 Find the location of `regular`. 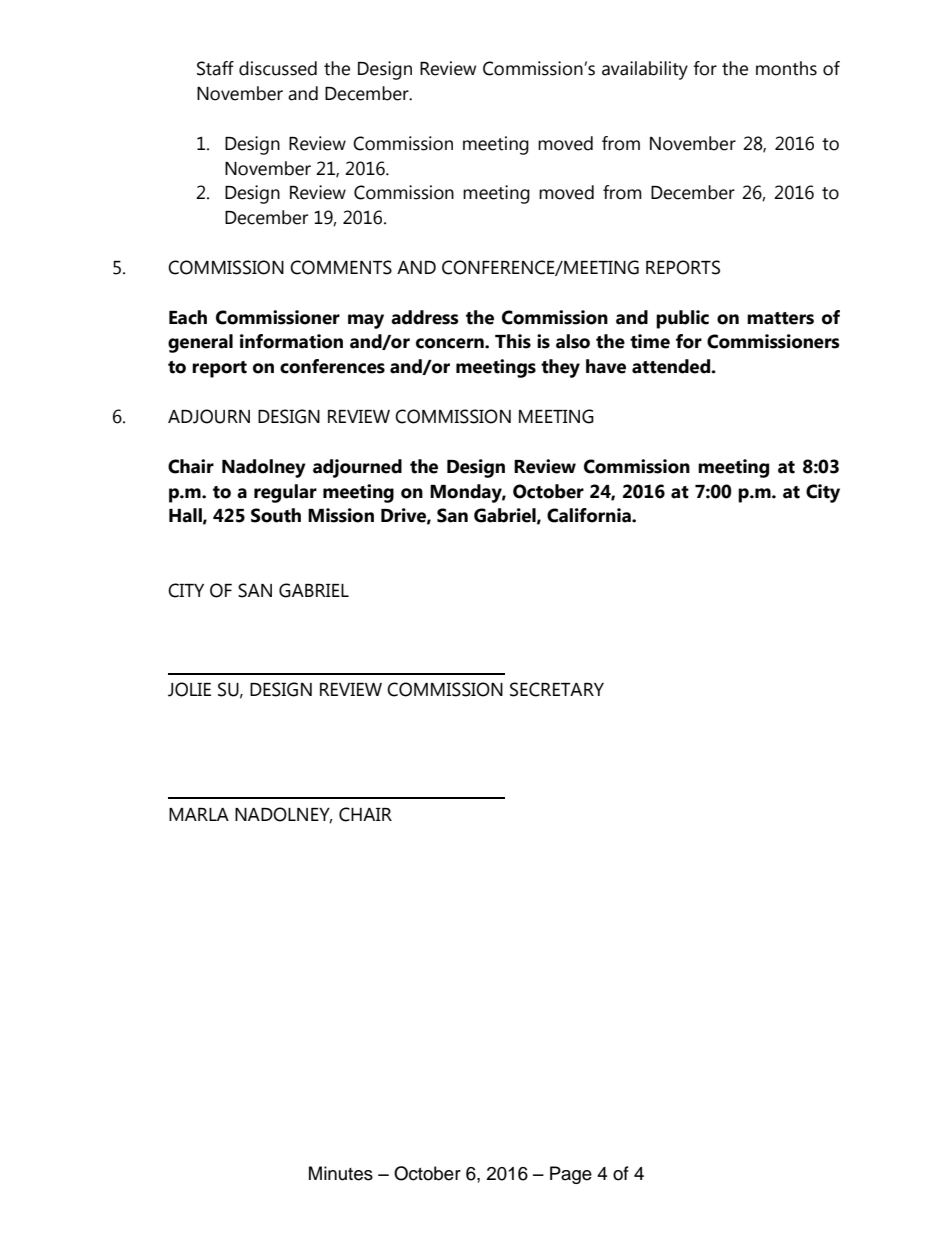

regular is located at coordinates (285, 493).
